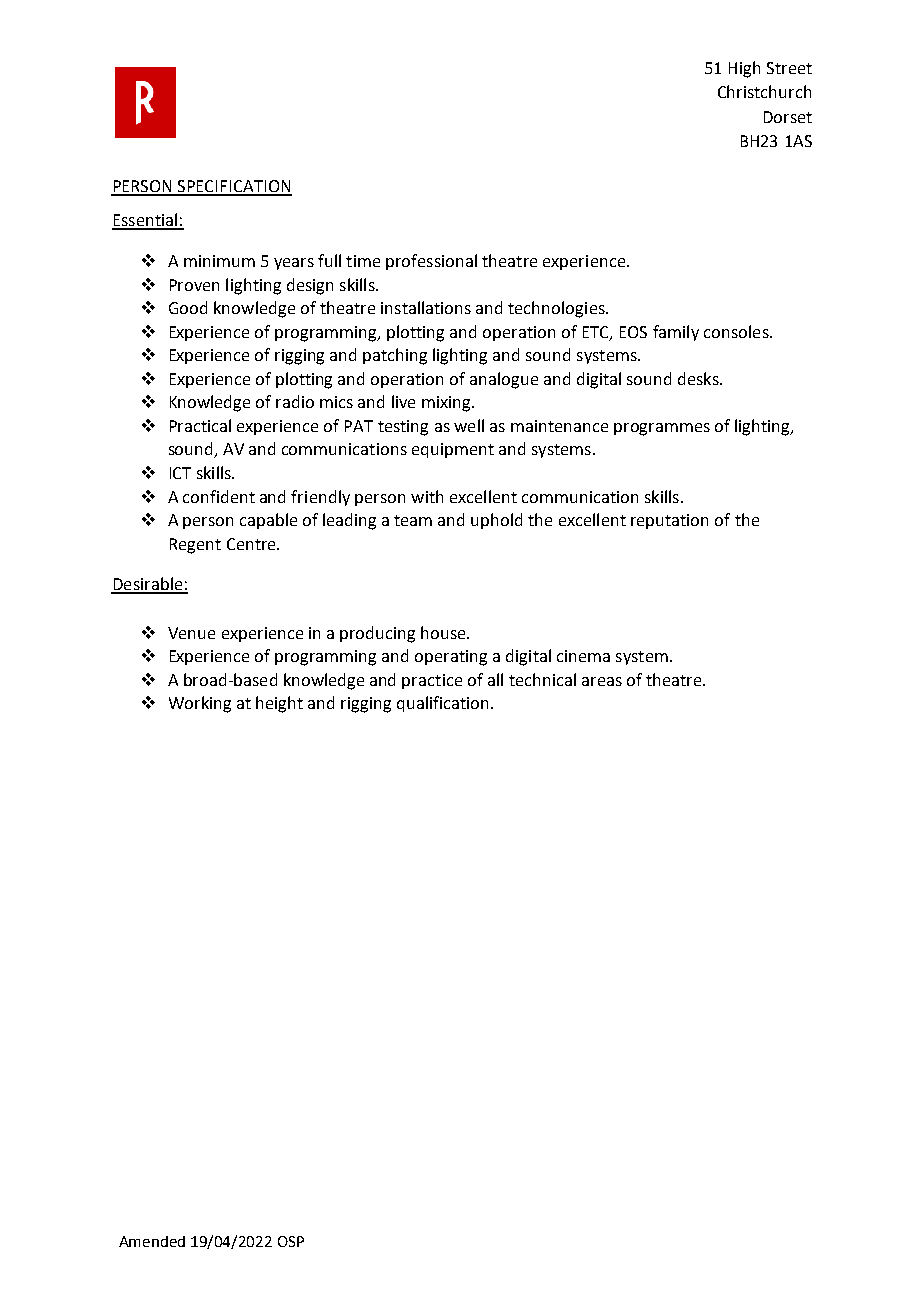 The image size is (924, 1307). What do you see at coordinates (234, 187) in the screenshot?
I see `SPECIFICATION` at bounding box center [234, 187].
